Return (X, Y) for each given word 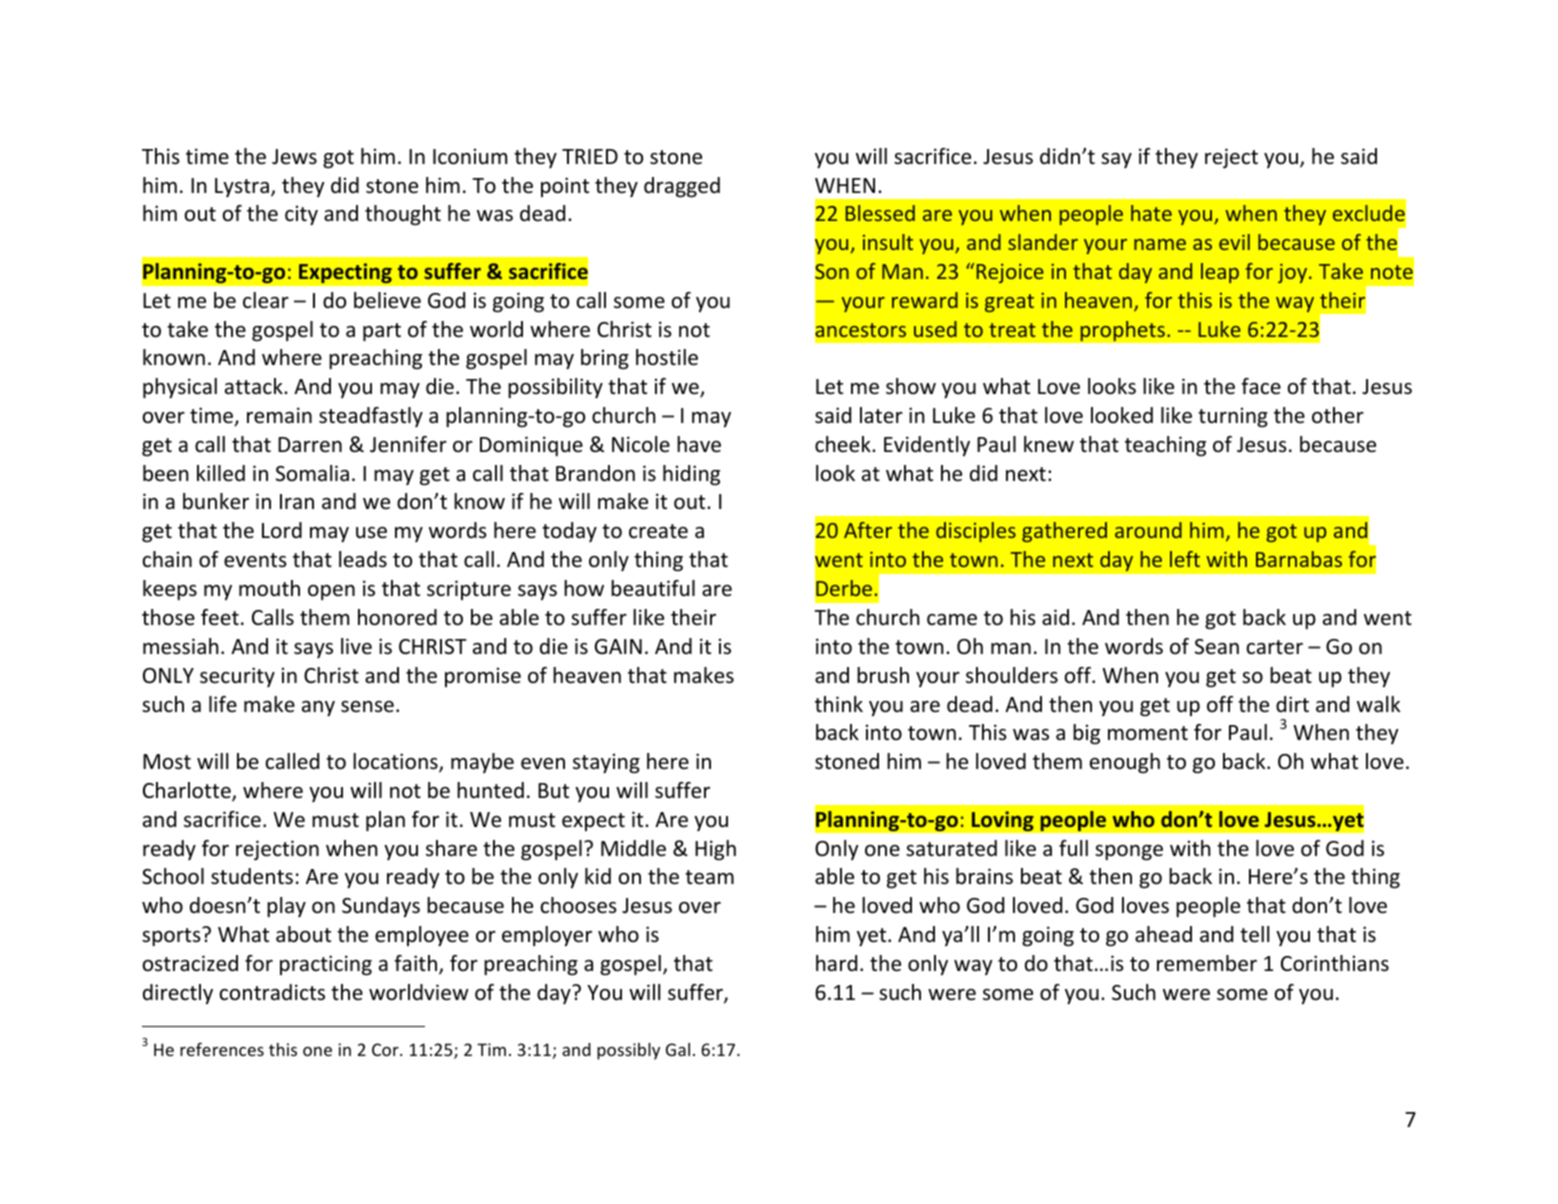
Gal (678, 1049)
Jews (294, 157)
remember (1207, 963)
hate (1151, 213)
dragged (682, 187)
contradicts (272, 992)
